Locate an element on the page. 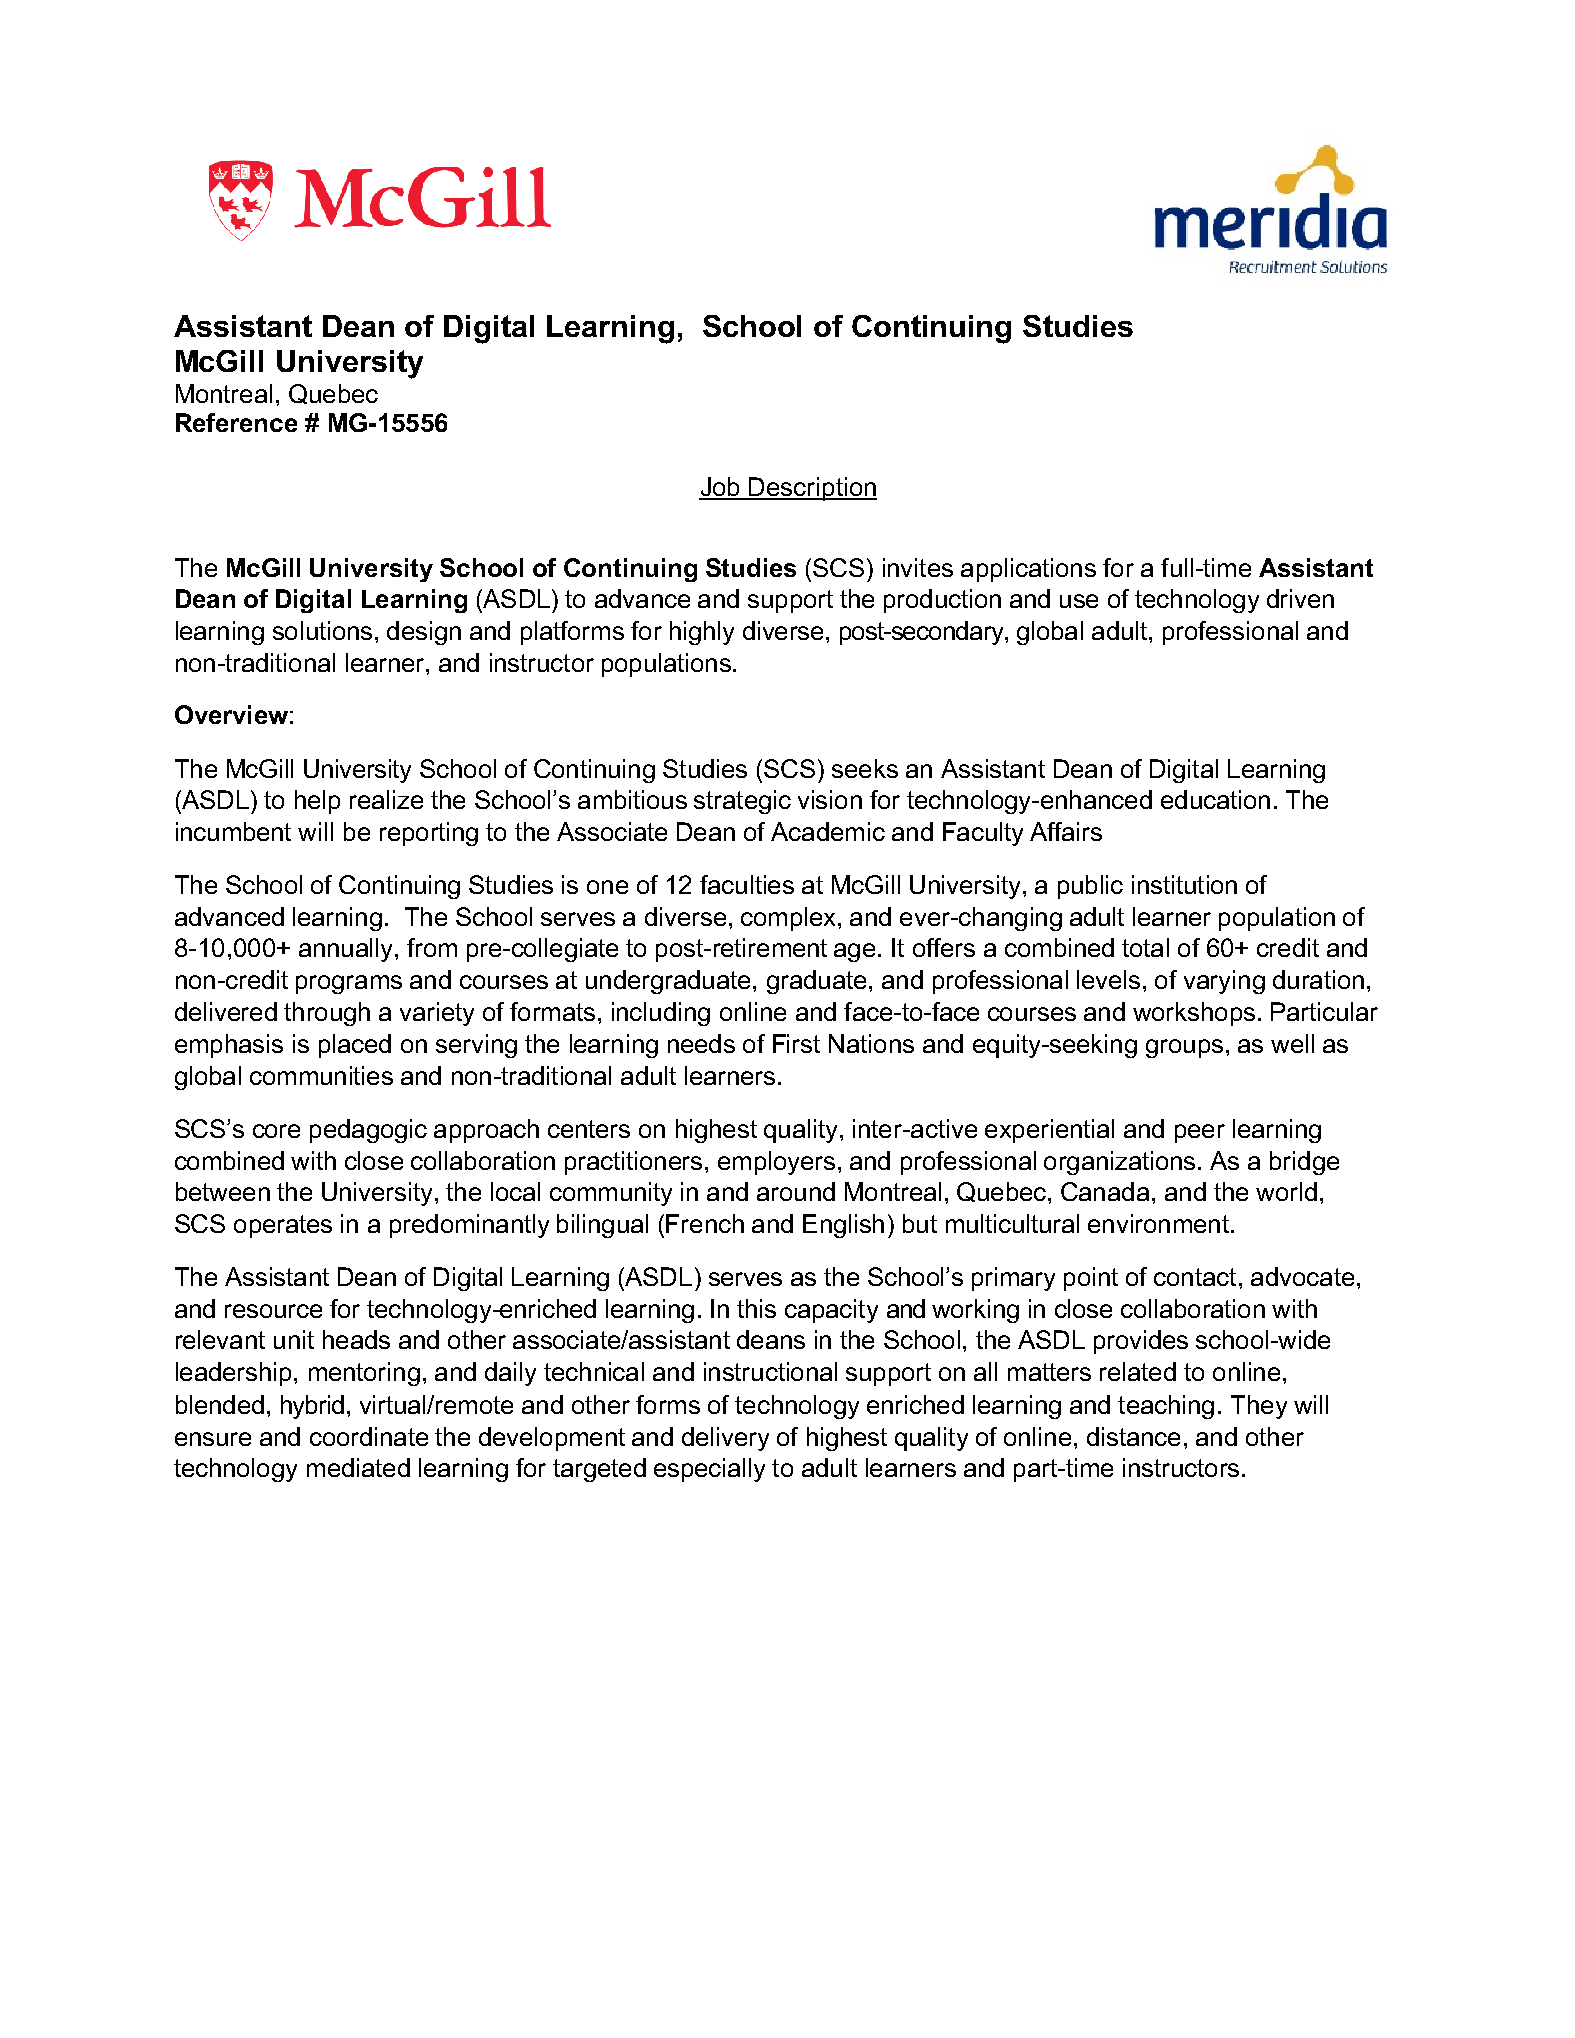 The height and width of the page is (2038, 1575). reporting is located at coordinates (429, 834).
